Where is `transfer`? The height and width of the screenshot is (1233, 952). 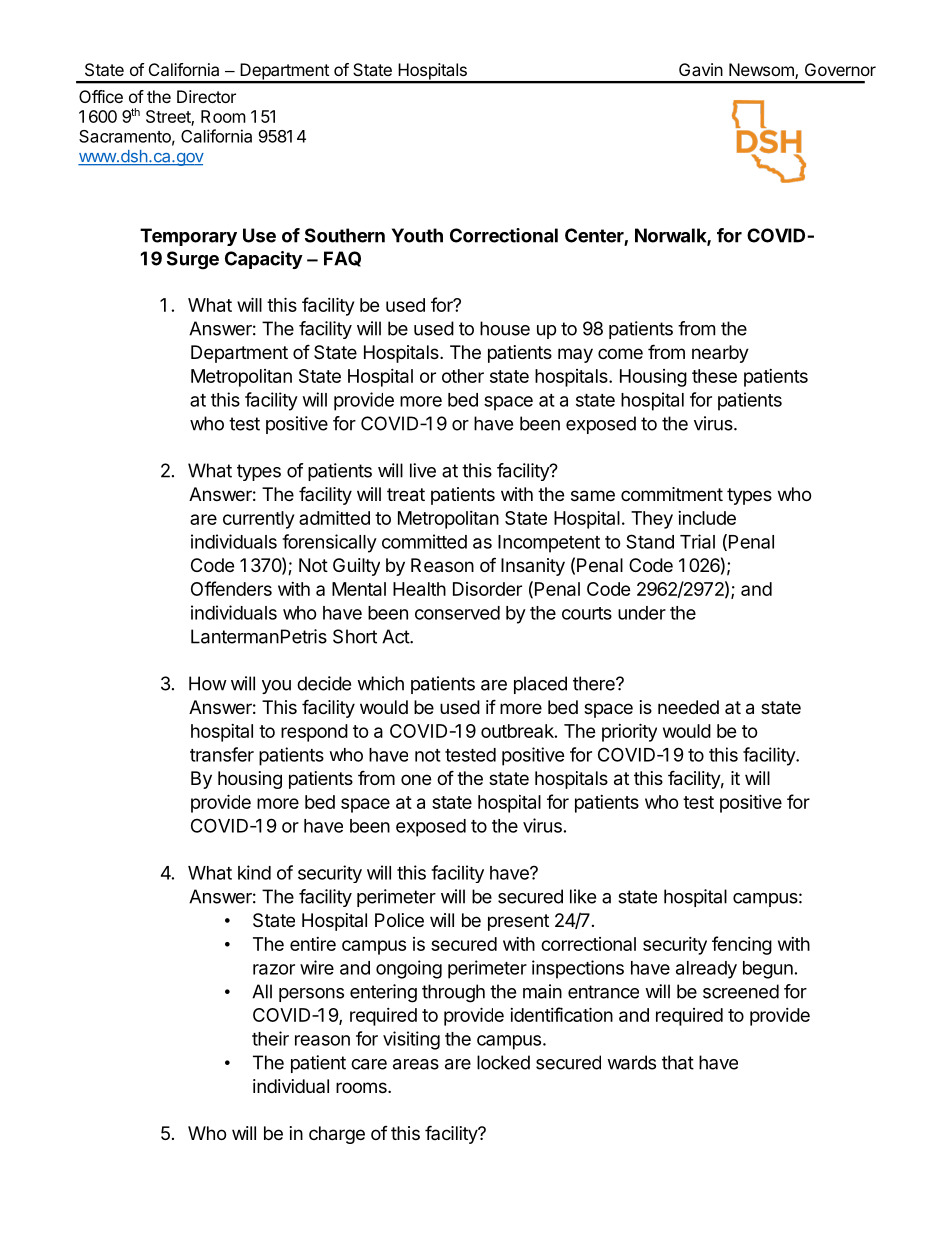
transfer is located at coordinates (222, 754).
